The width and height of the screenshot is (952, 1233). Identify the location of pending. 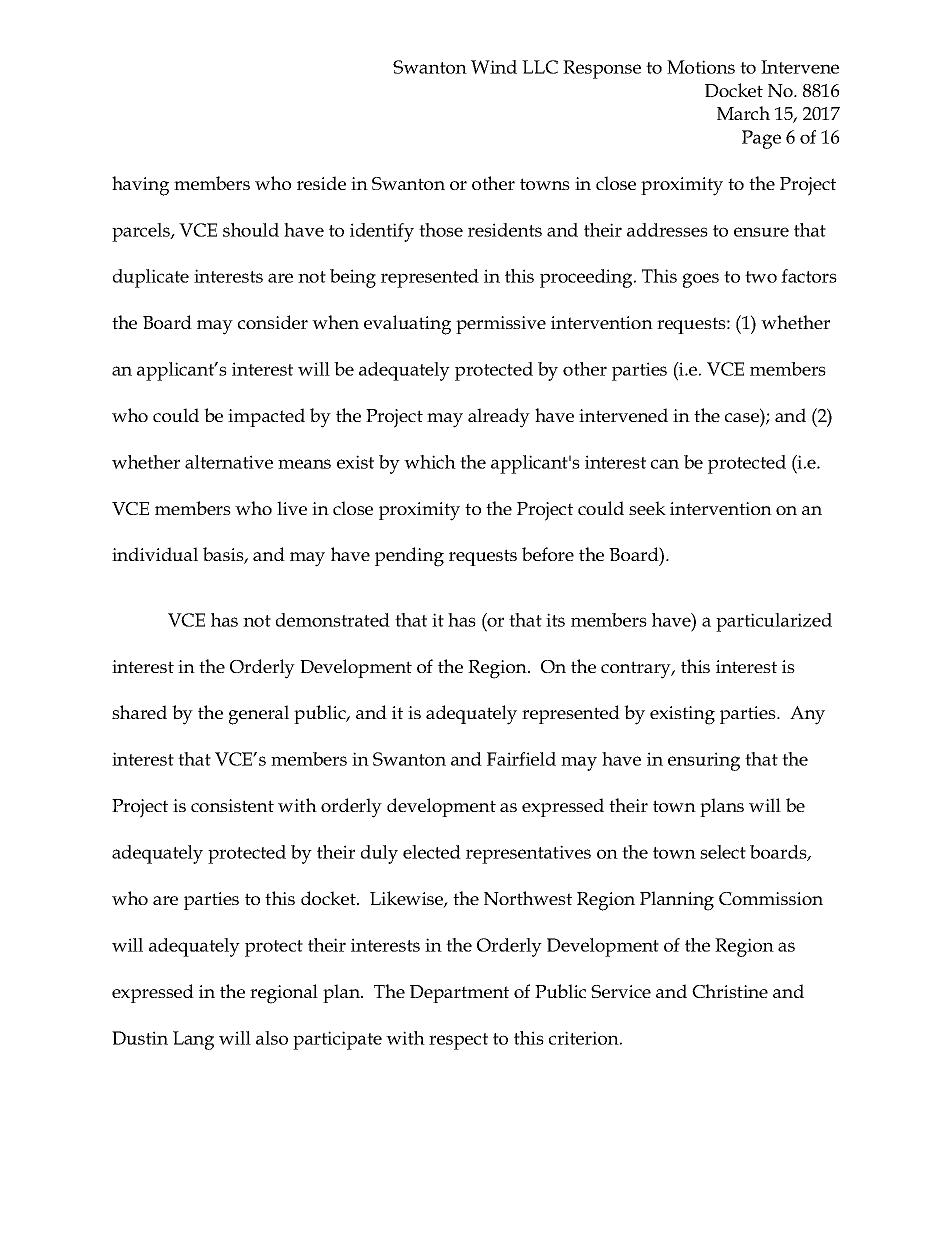
(409, 557).
